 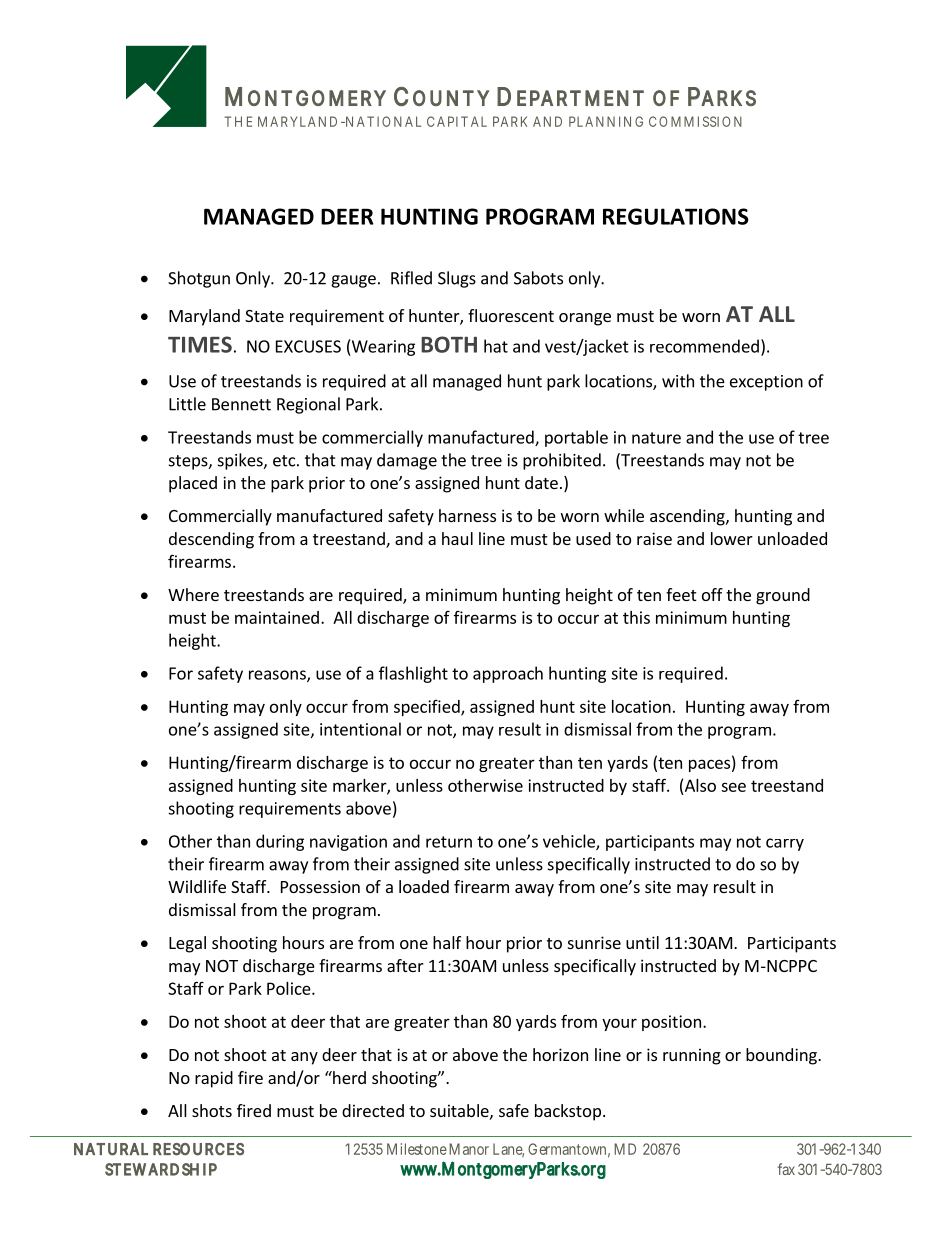 I want to click on RESOURCES, so click(x=198, y=1149).
